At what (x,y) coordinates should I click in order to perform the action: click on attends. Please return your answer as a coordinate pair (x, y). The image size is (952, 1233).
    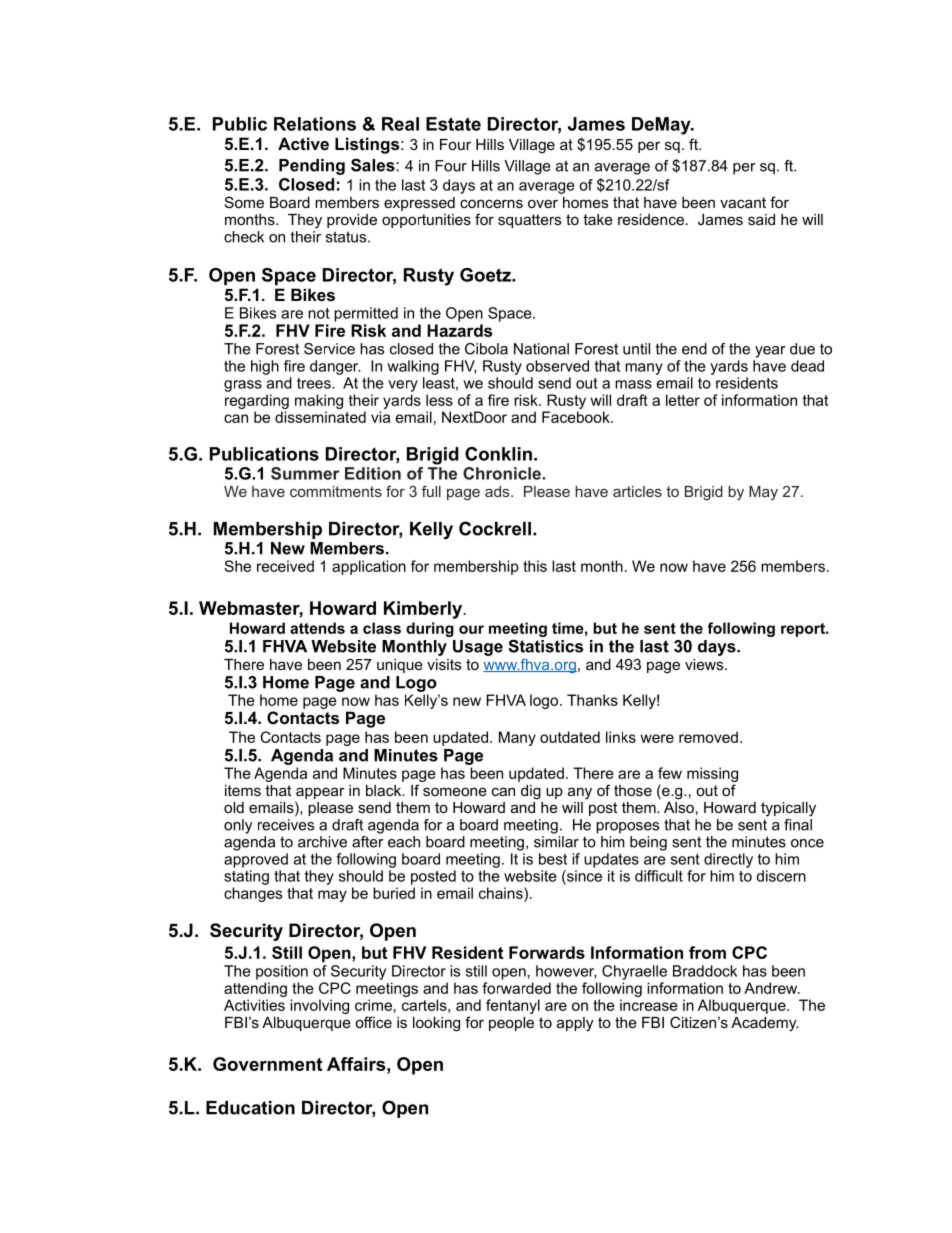
    Looking at the image, I should click on (317, 628).
